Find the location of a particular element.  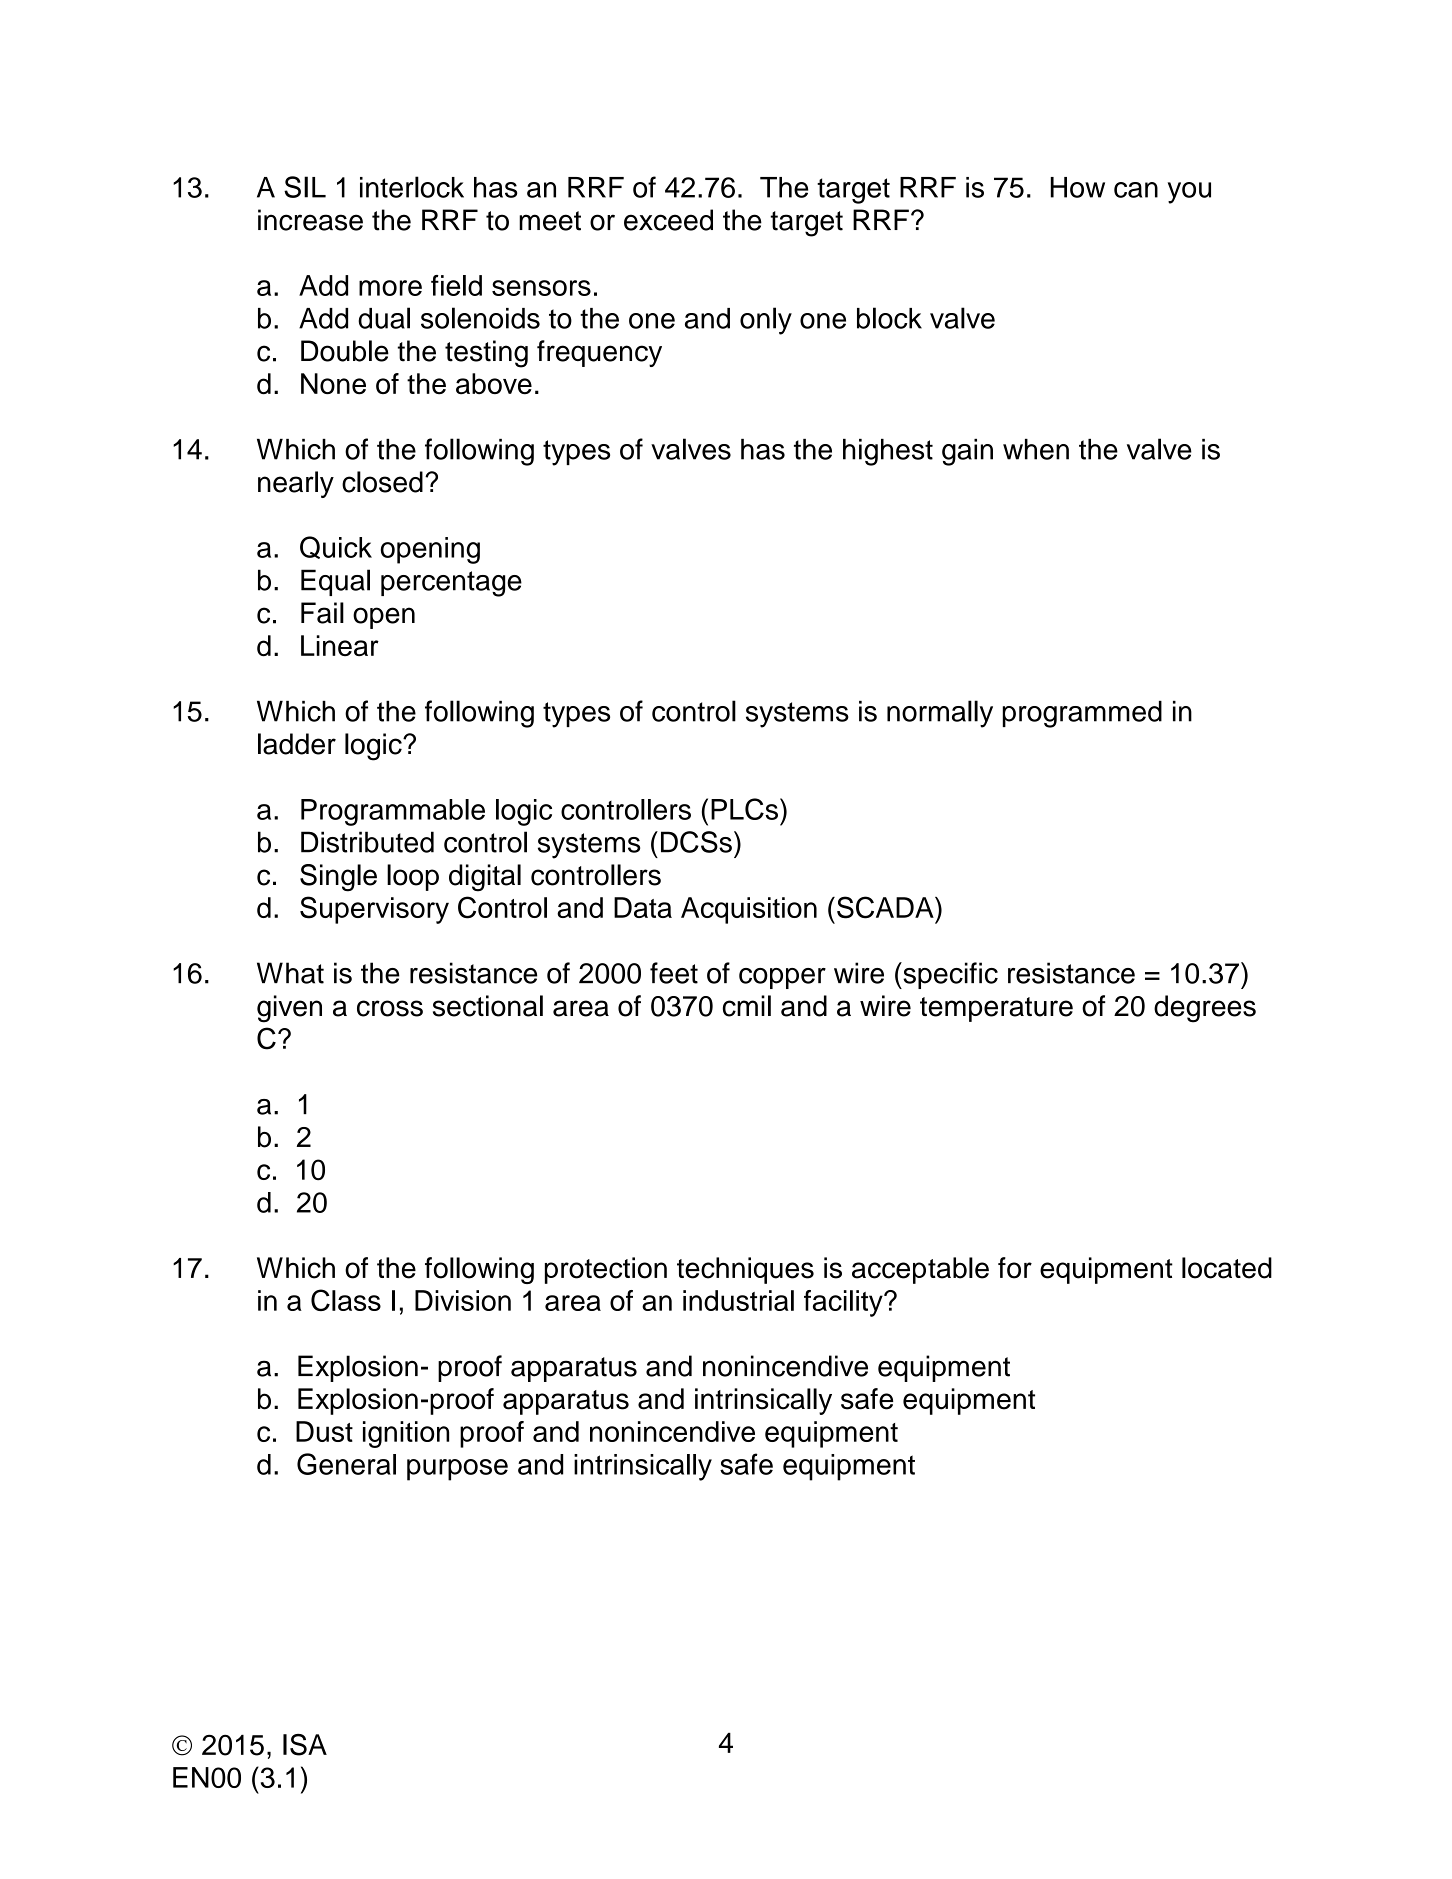

Programmable is located at coordinates (393, 812).
